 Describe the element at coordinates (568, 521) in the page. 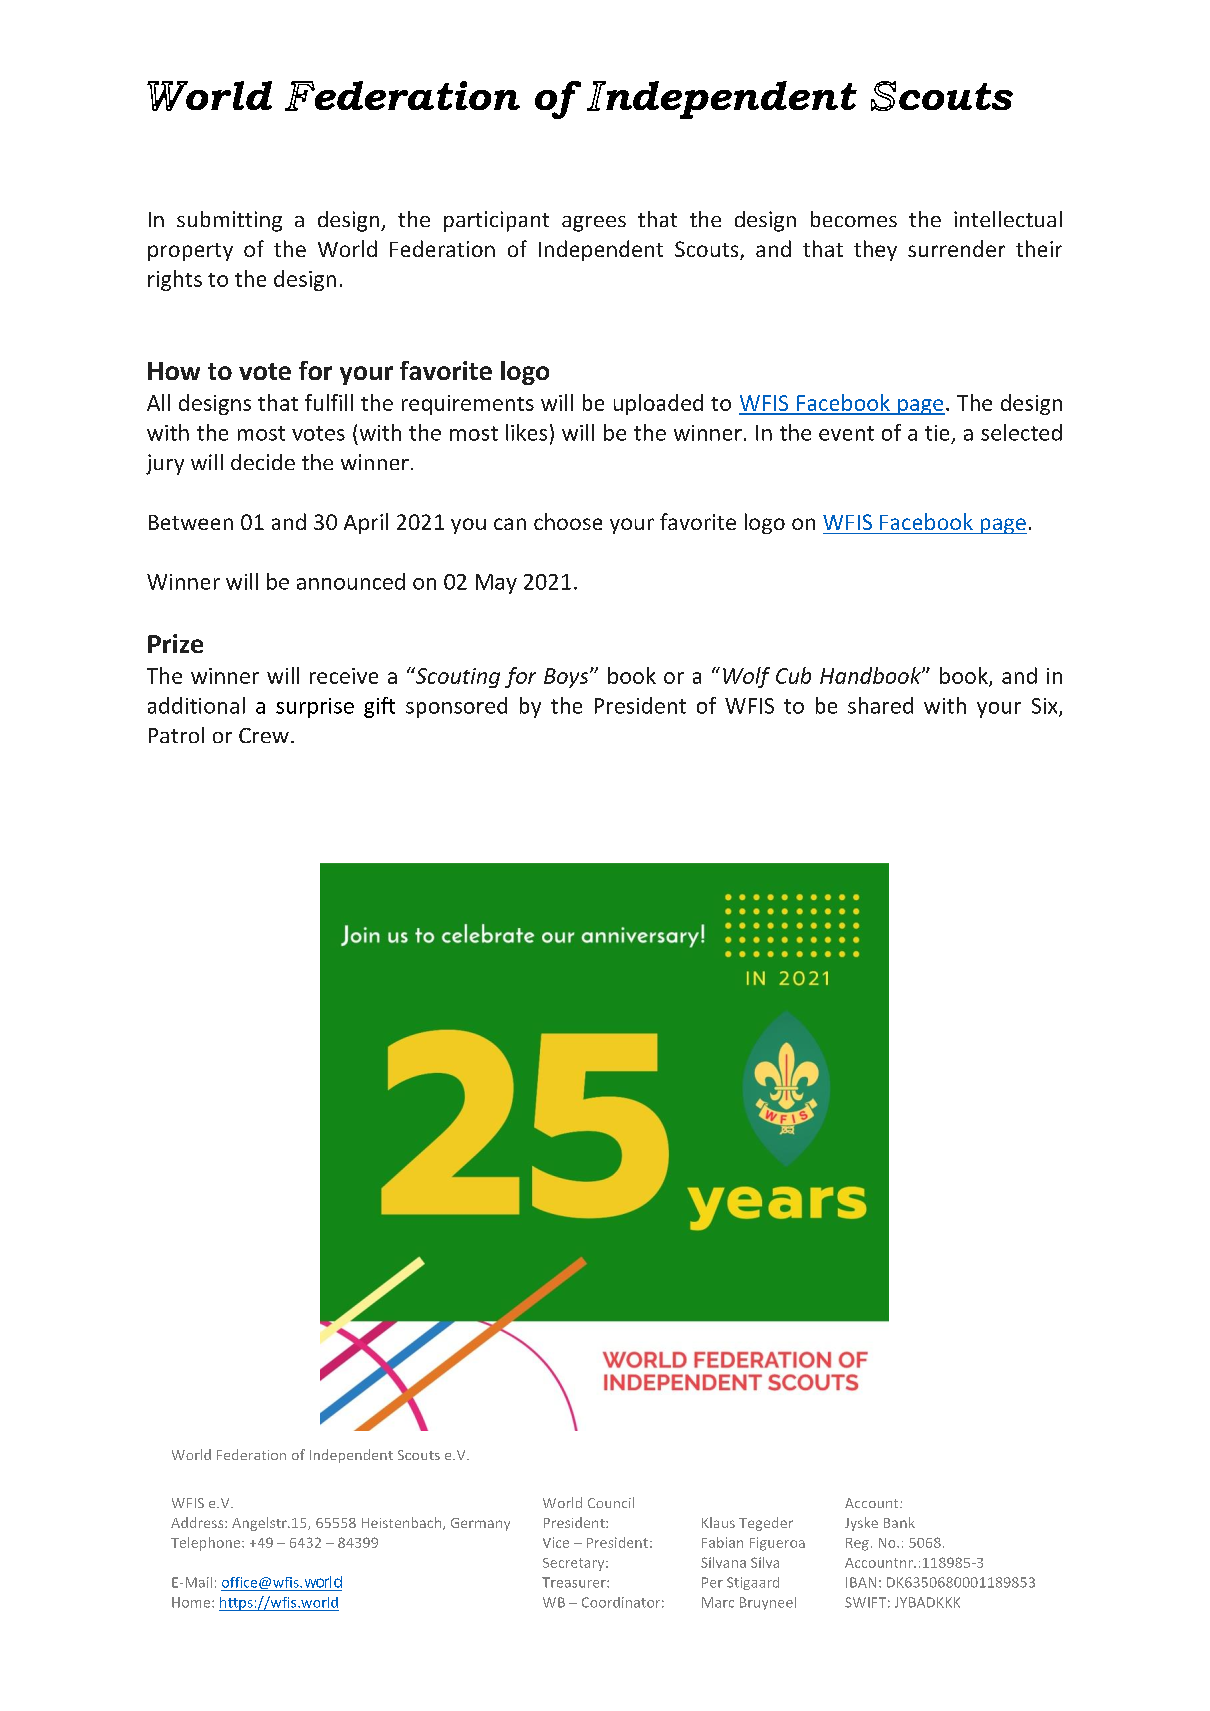

I see `choose` at that location.
